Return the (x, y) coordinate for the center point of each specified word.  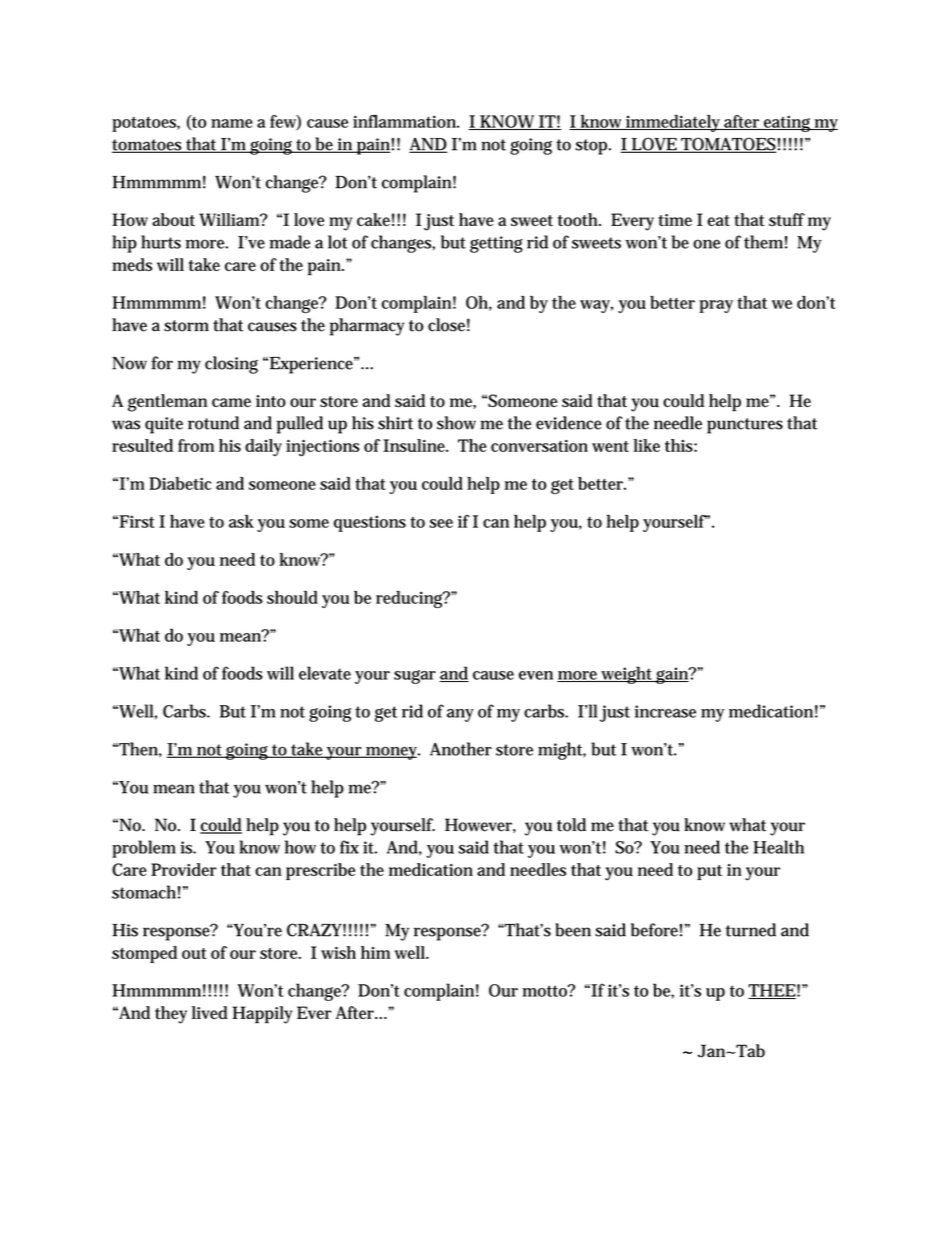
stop (593, 147)
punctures (745, 426)
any (460, 715)
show (456, 423)
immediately (673, 123)
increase (665, 711)
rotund (213, 423)
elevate (325, 673)
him (375, 952)
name (232, 123)
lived (210, 1013)
